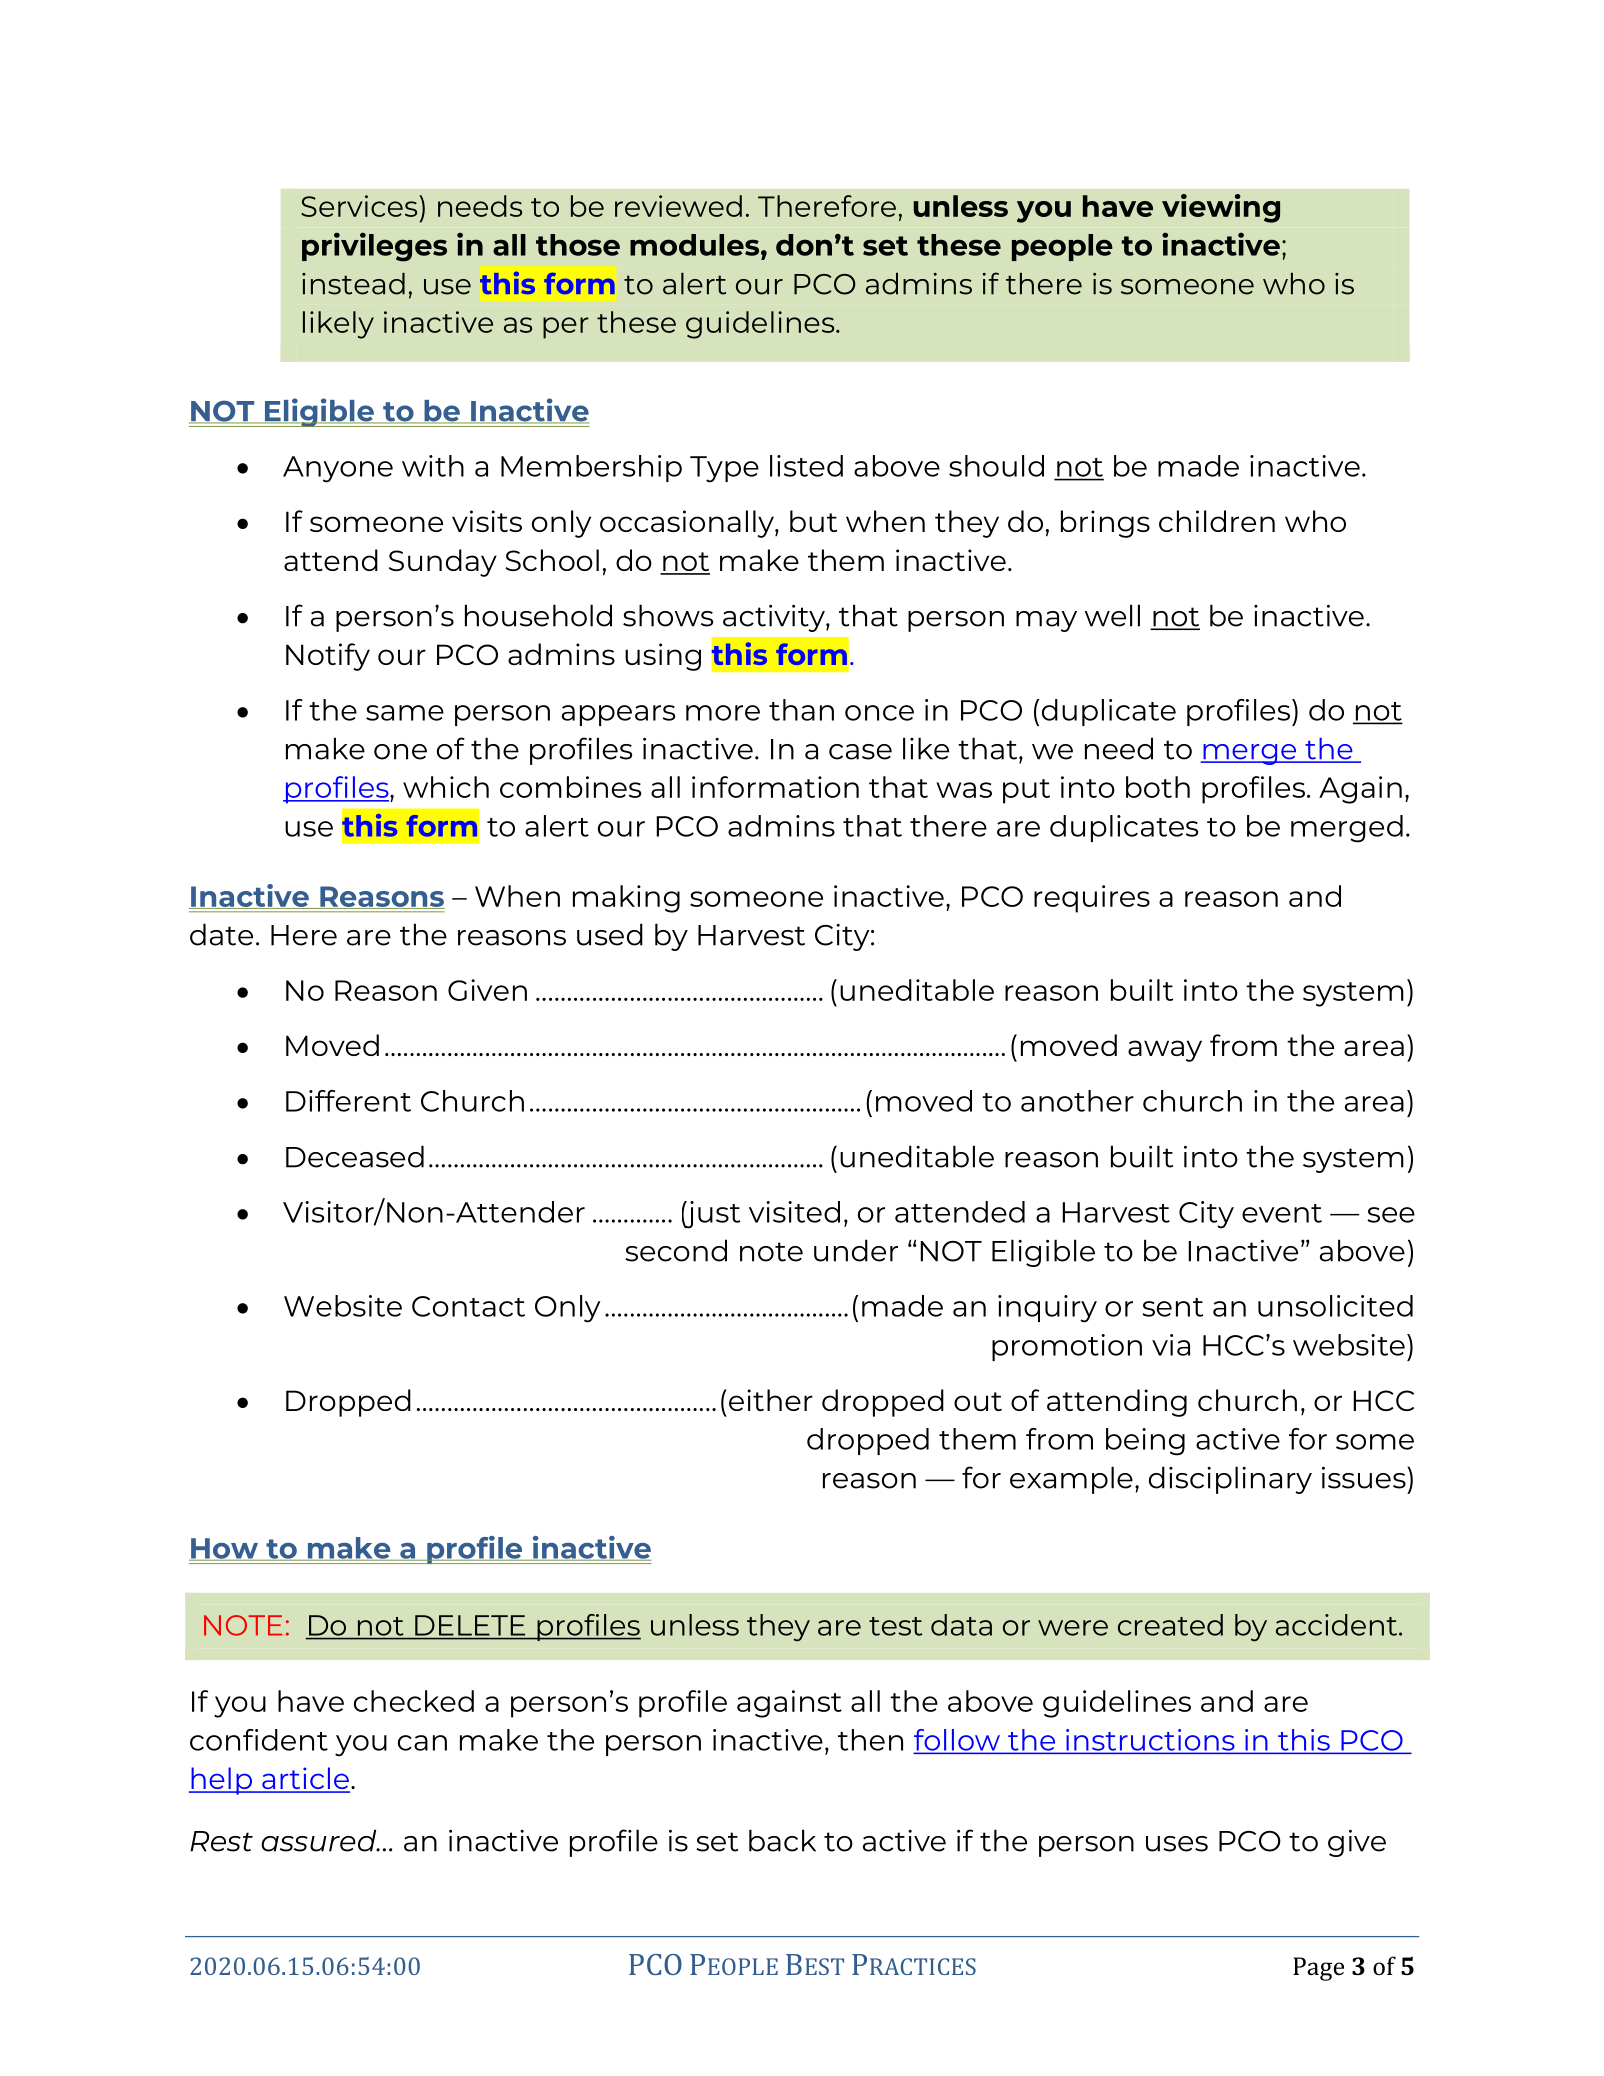  I want to click on Different, so click(348, 1101).
